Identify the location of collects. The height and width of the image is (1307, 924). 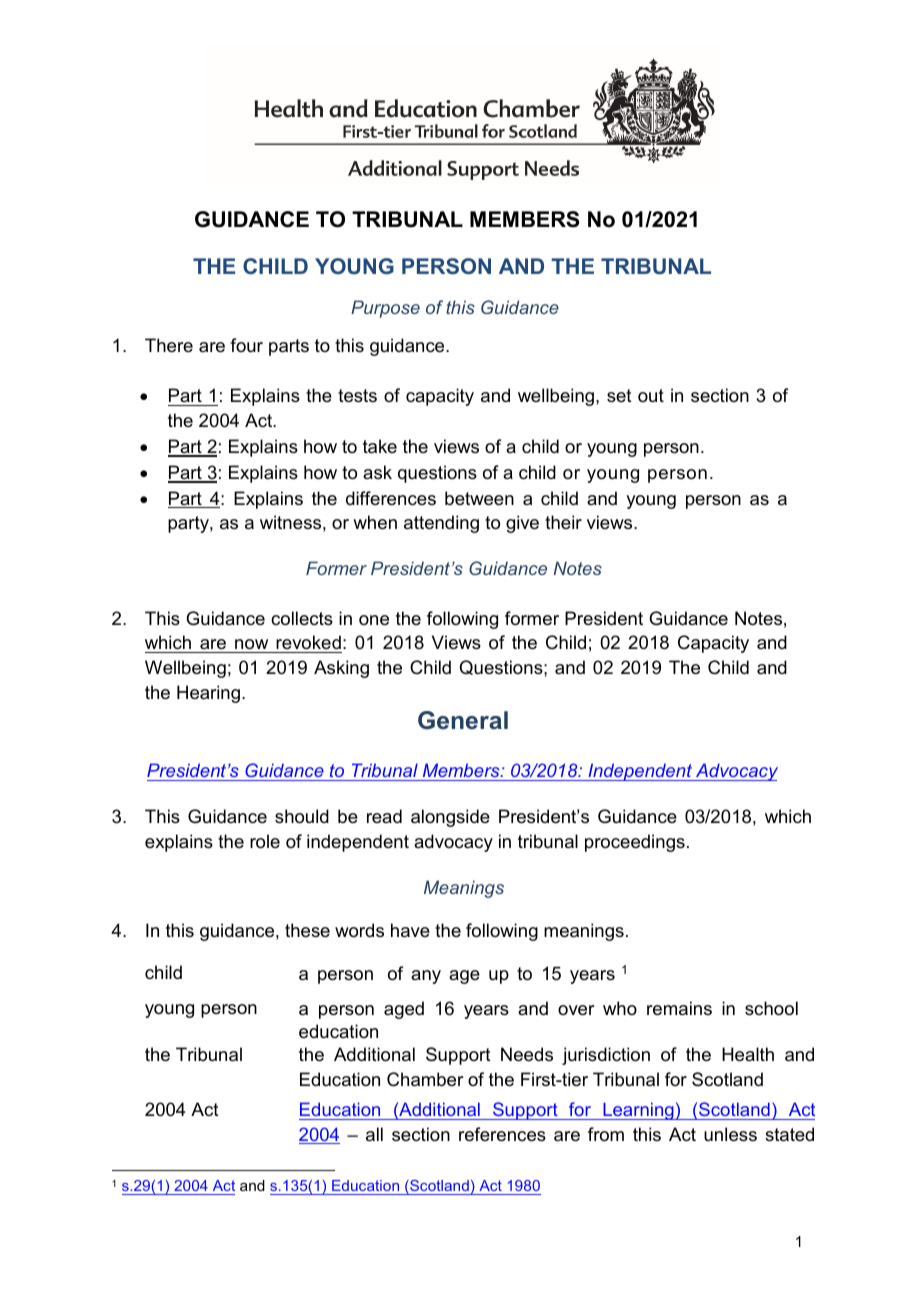
(302, 618).
